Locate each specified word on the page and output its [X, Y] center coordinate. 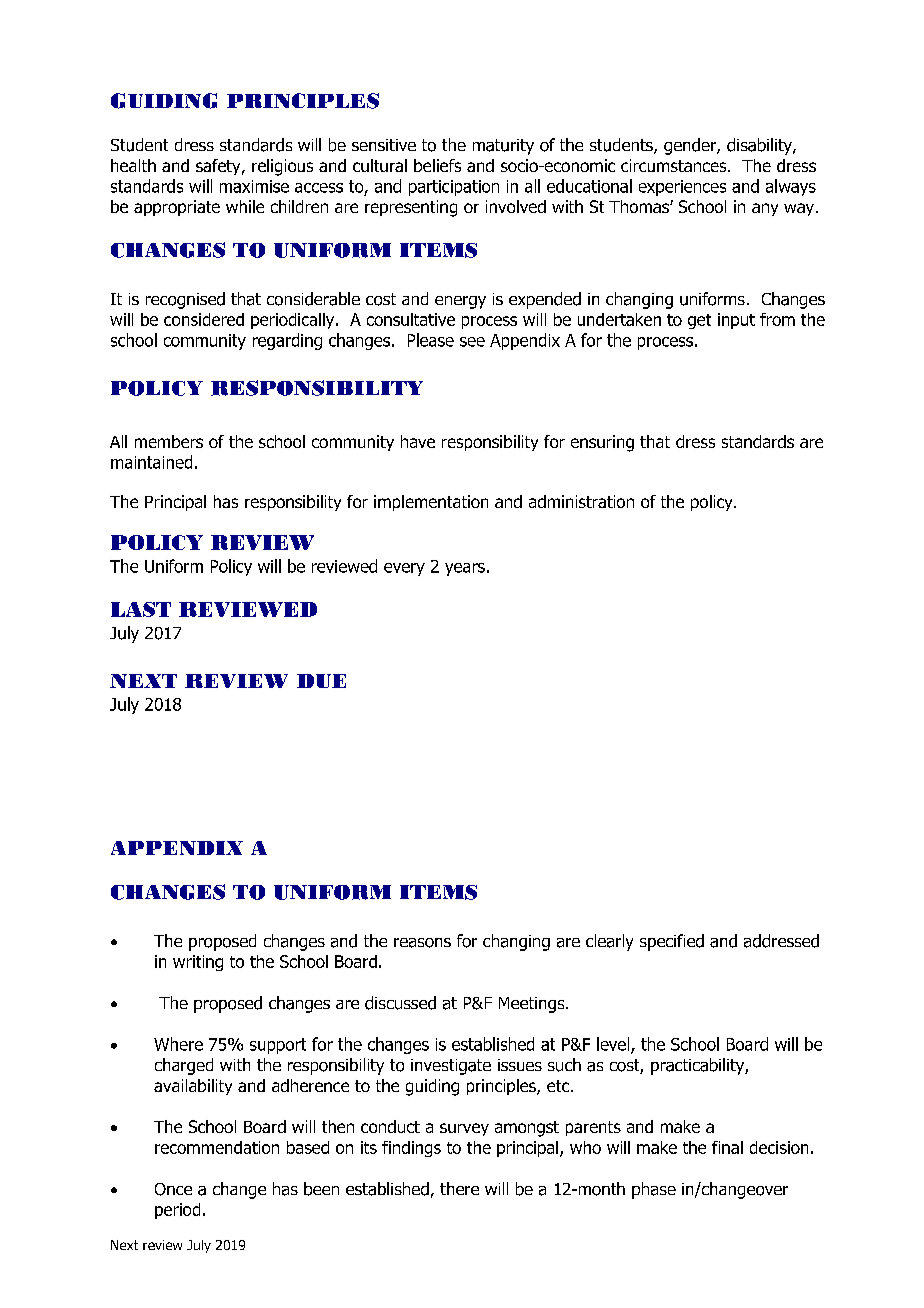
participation [454, 188]
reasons [422, 943]
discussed [400, 1003]
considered [204, 319]
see [472, 342]
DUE [321, 681]
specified [672, 942]
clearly [609, 942]
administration [581, 501]
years [465, 569]
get [699, 321]
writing [198, 963]
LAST [141, 609]
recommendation [217, 1147]
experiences [682, 188]
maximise [254, 186]
